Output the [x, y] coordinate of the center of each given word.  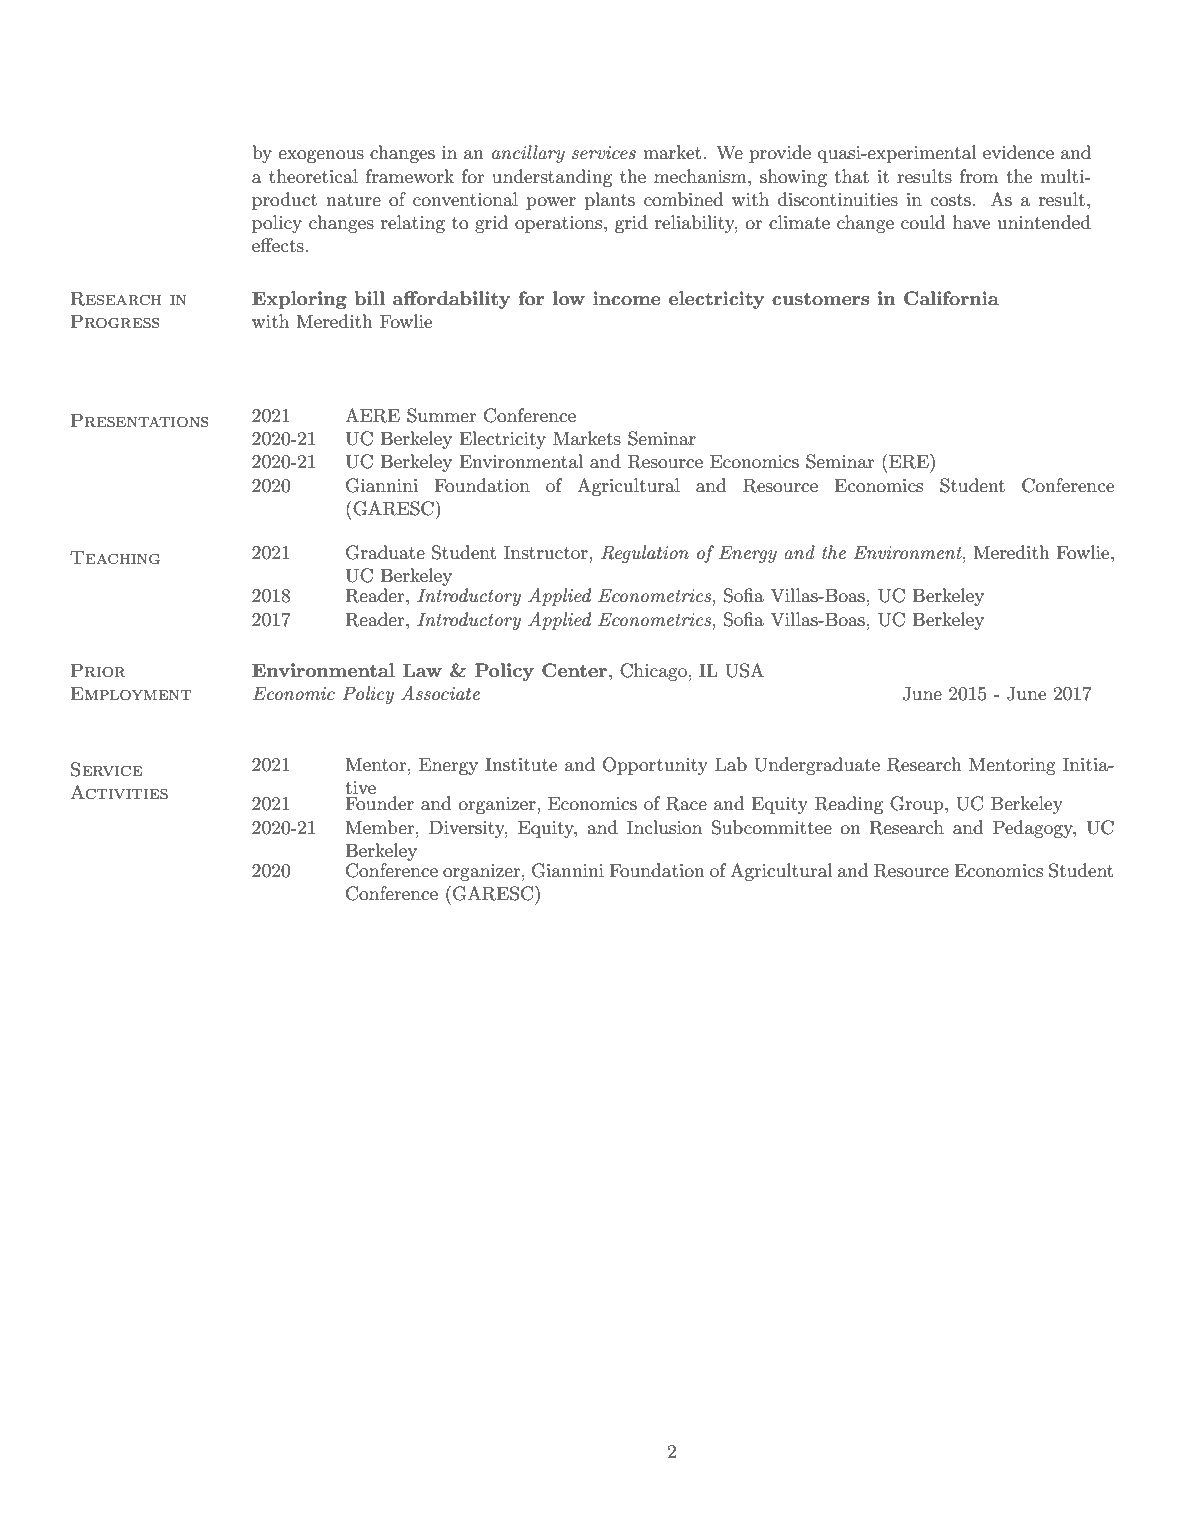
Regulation [645, 554]
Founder [379, 803]
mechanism [701, 176]
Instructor [547, 552]
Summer [441, 415]
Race [686, 803]
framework [410, 176]
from [979, 176]
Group [918, 805]
